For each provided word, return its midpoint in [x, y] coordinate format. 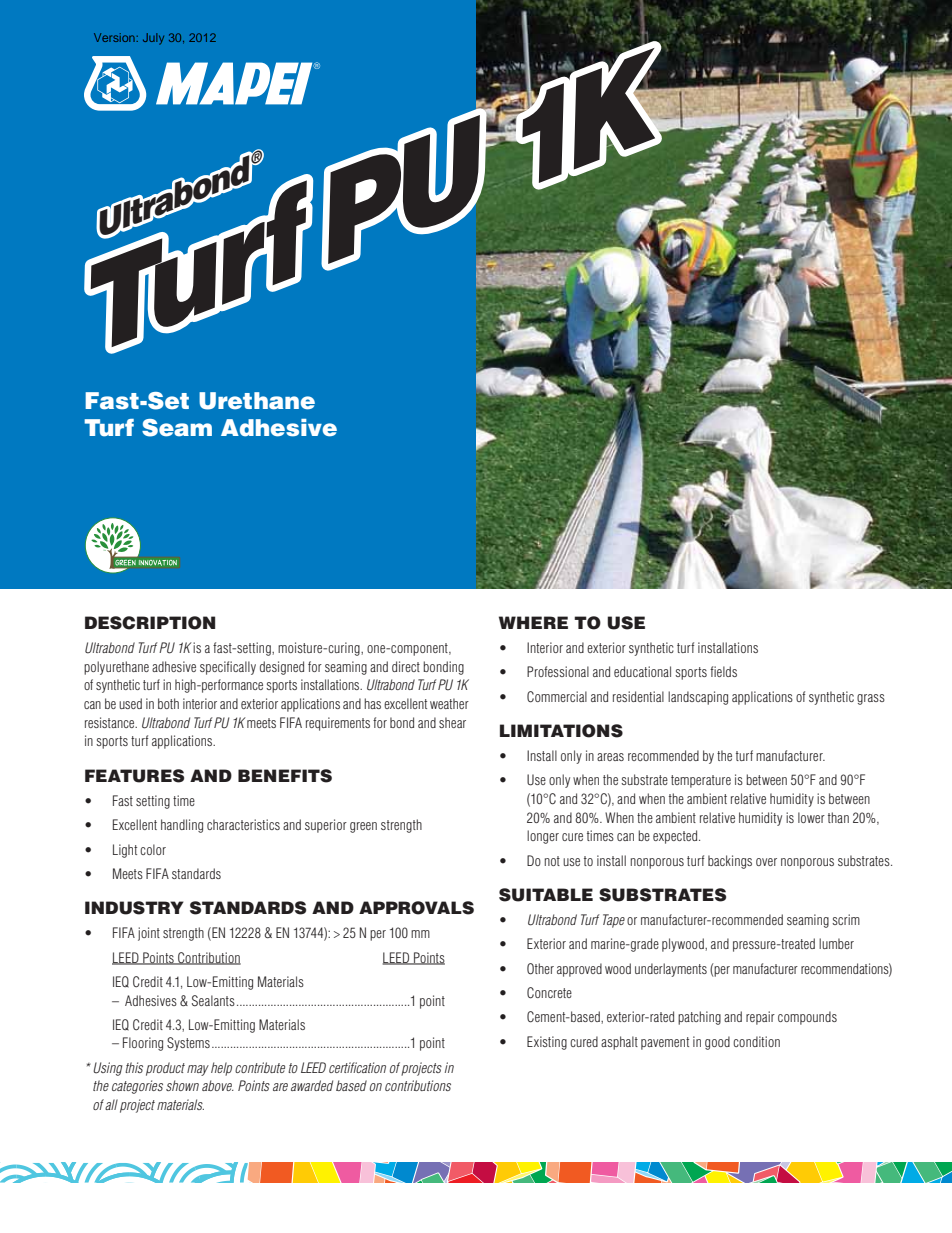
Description [150, 623]
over [766, 862]
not [552, 861]
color [153, 849]
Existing [547, 1043]
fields [723, 671]
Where [533, 622]
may [198, 1070]
